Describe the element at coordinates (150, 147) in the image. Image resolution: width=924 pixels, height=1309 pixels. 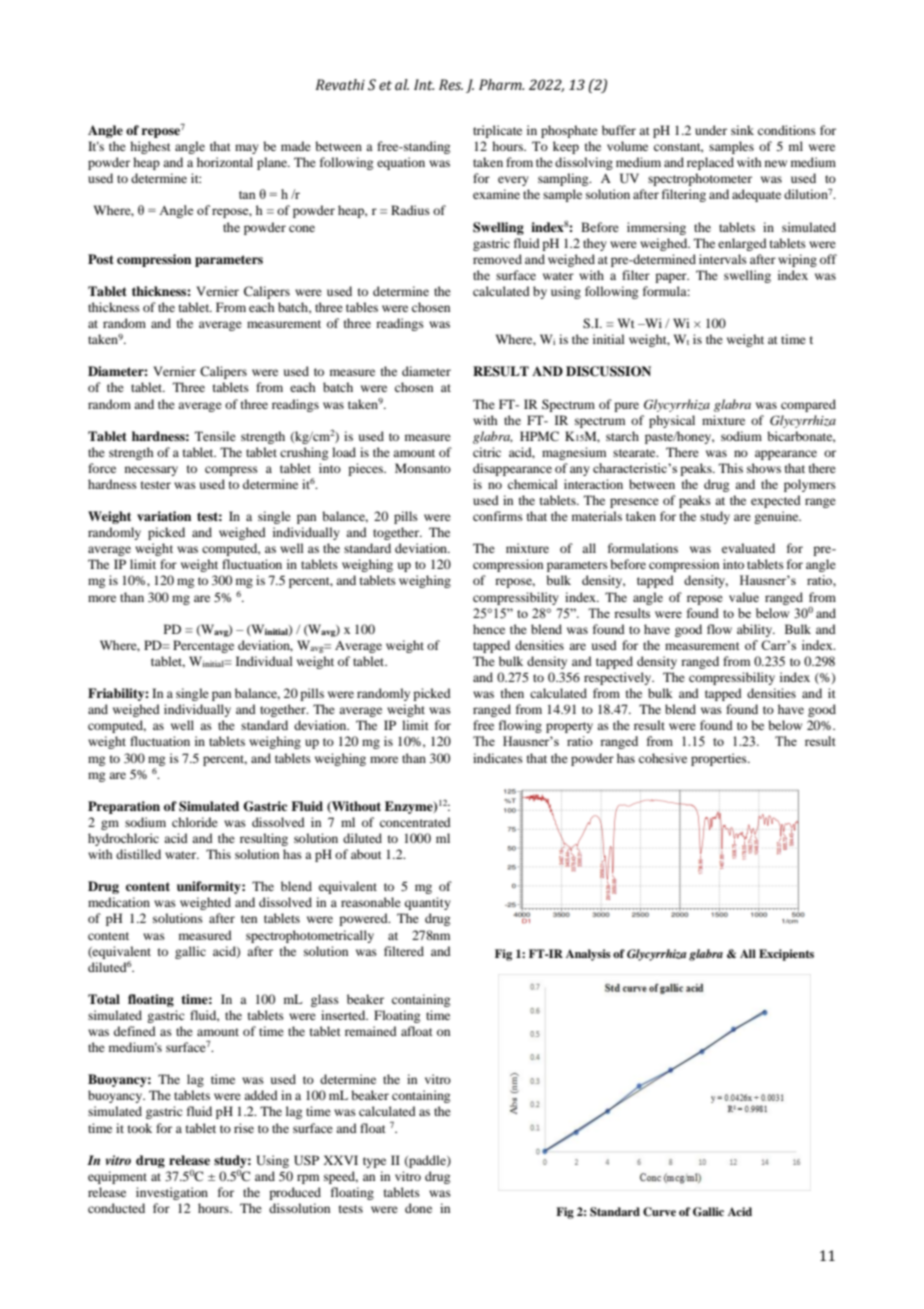
I see `highest` at that location.
